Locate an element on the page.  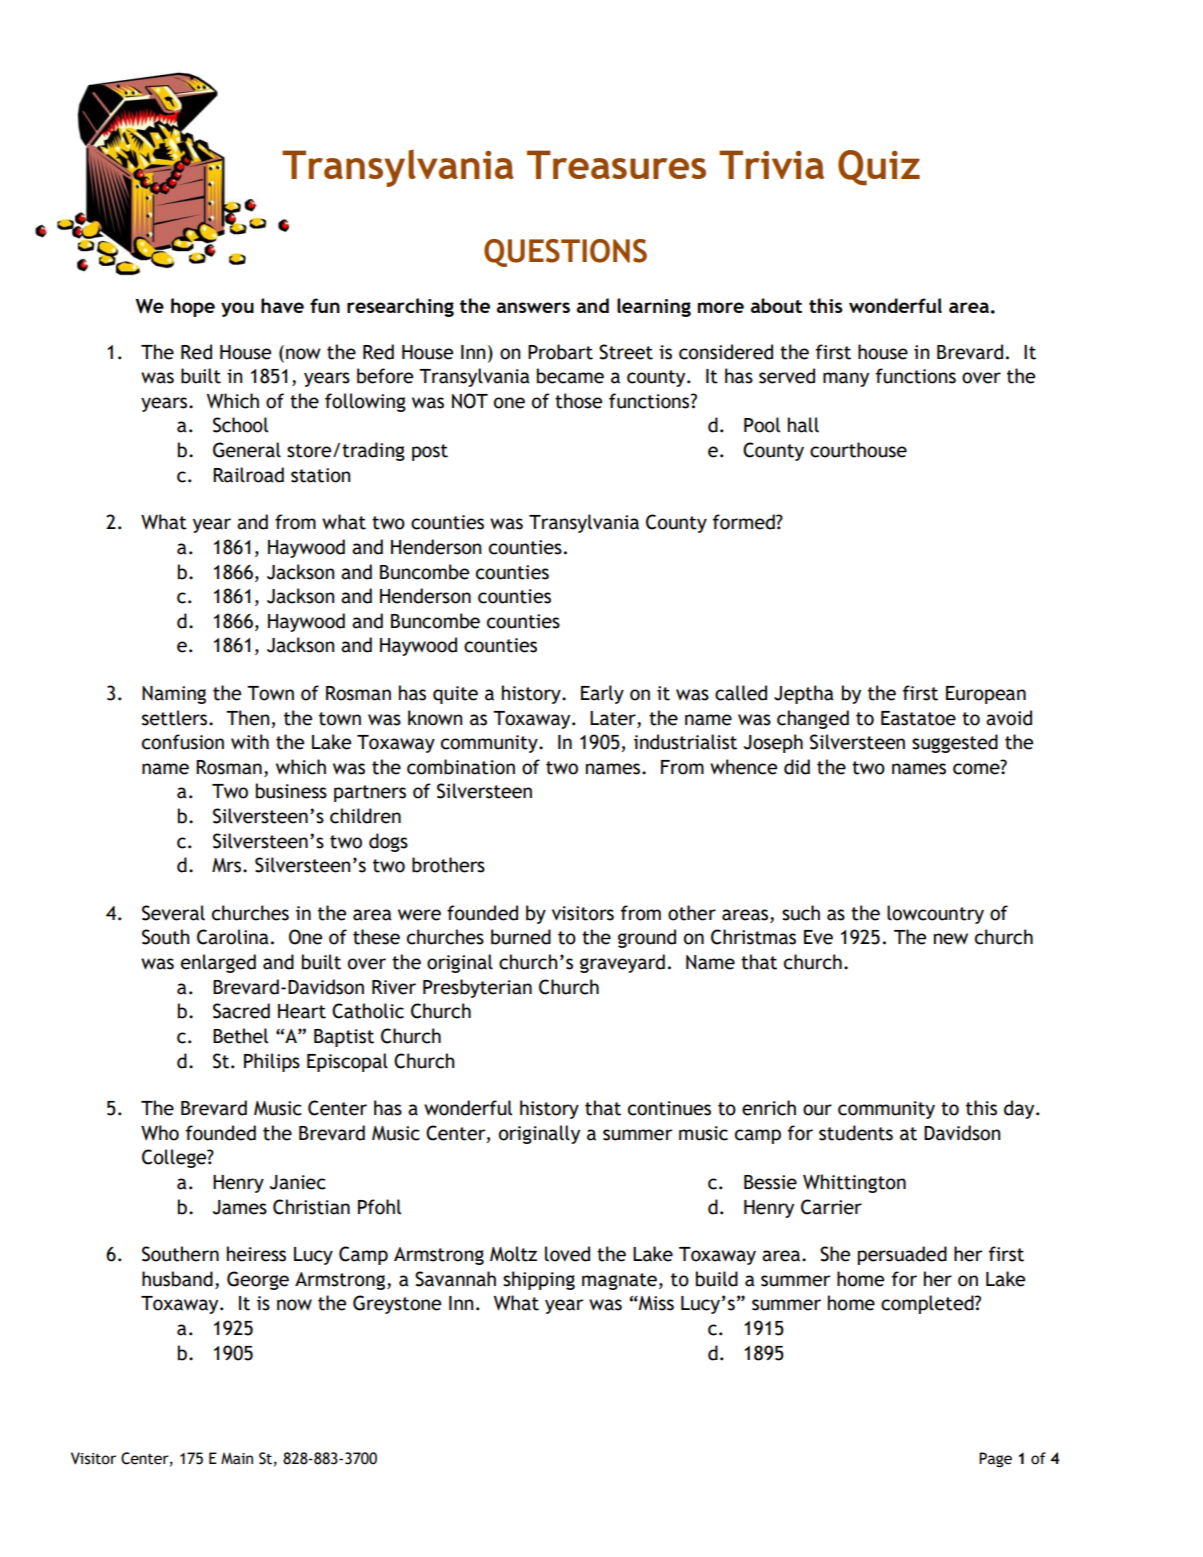
Main is located at coordinates (237, 1458).
